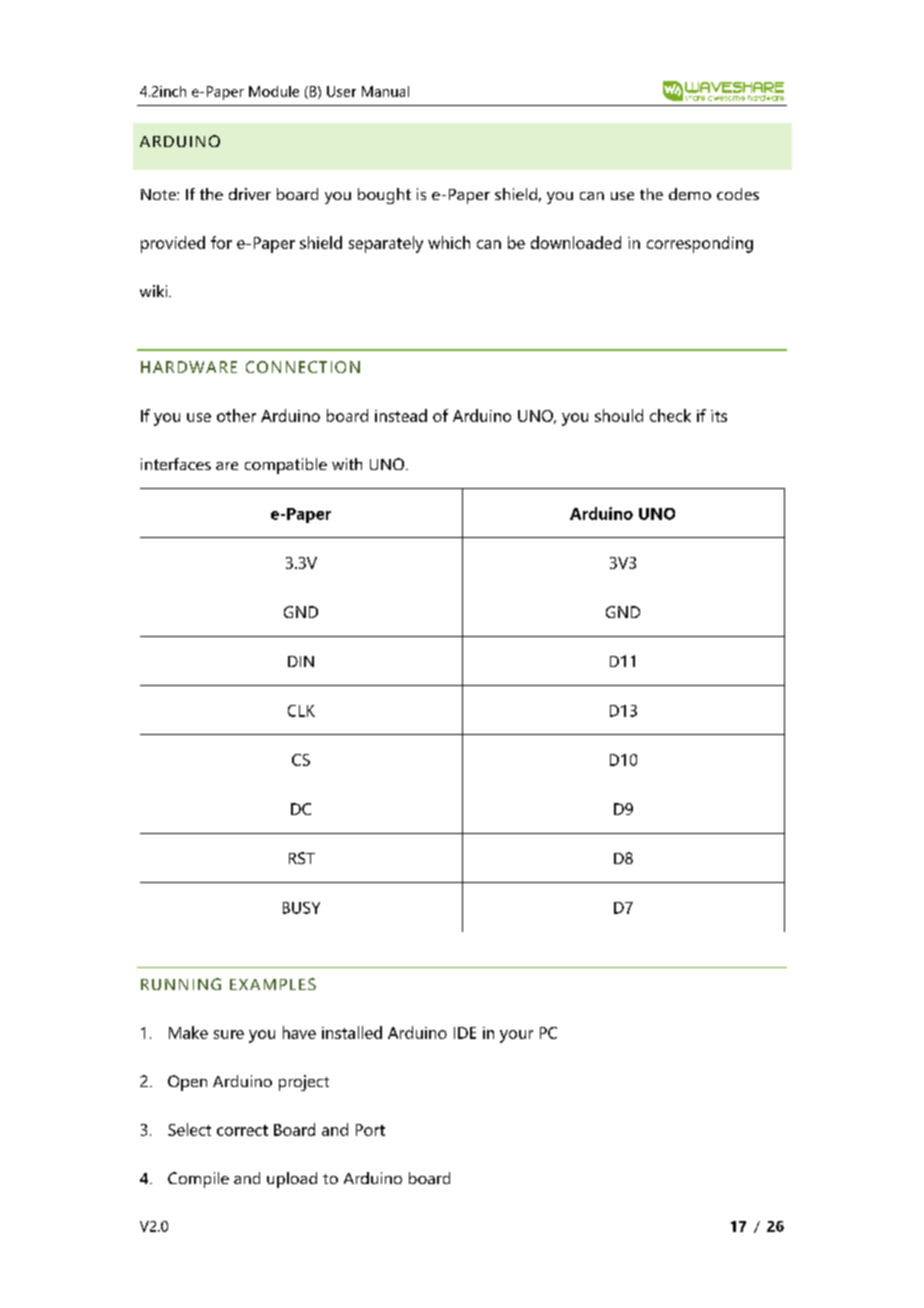 Image resolution: width=924 pixels, height=1308 pixels. I want to click on demo, so click(690, 194).
